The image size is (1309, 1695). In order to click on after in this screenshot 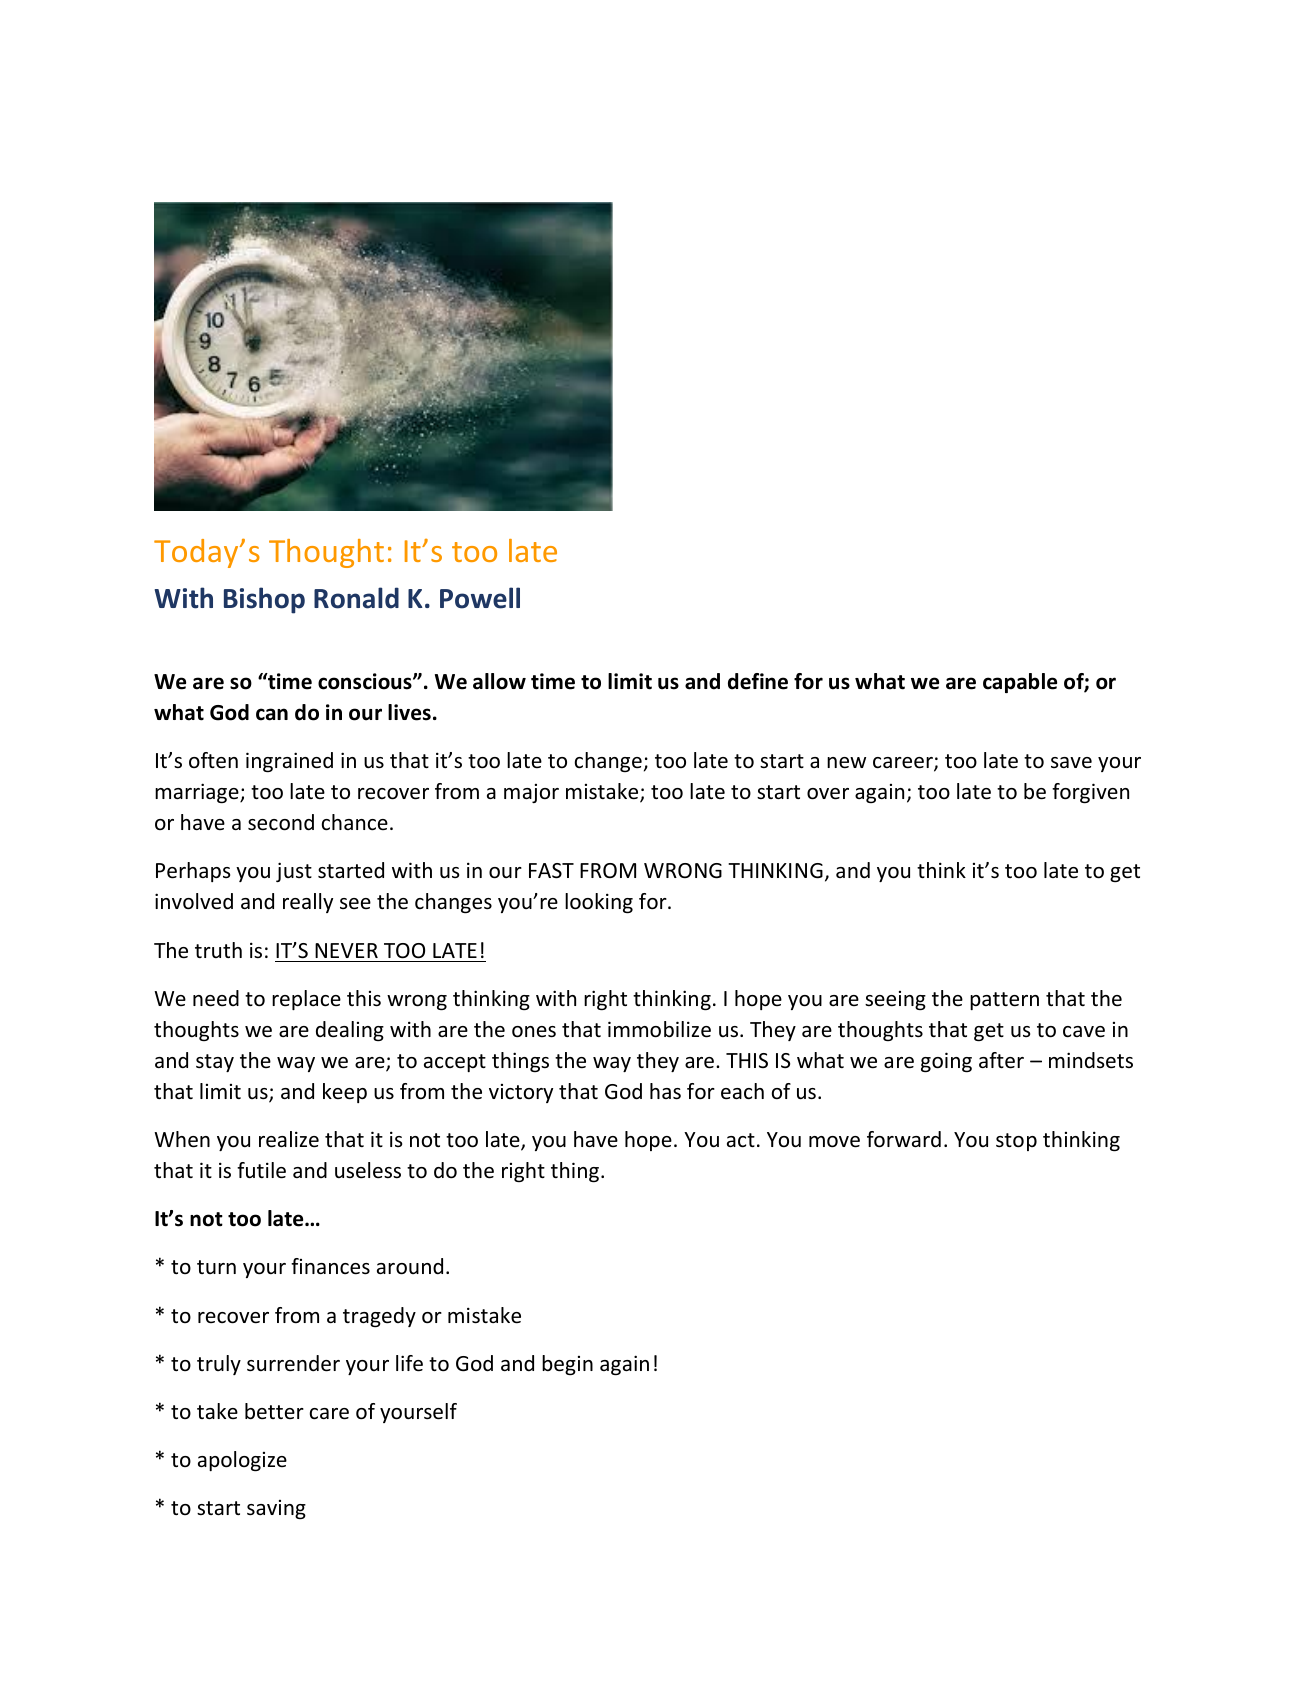, I will do `click(1001, 1060)`.
